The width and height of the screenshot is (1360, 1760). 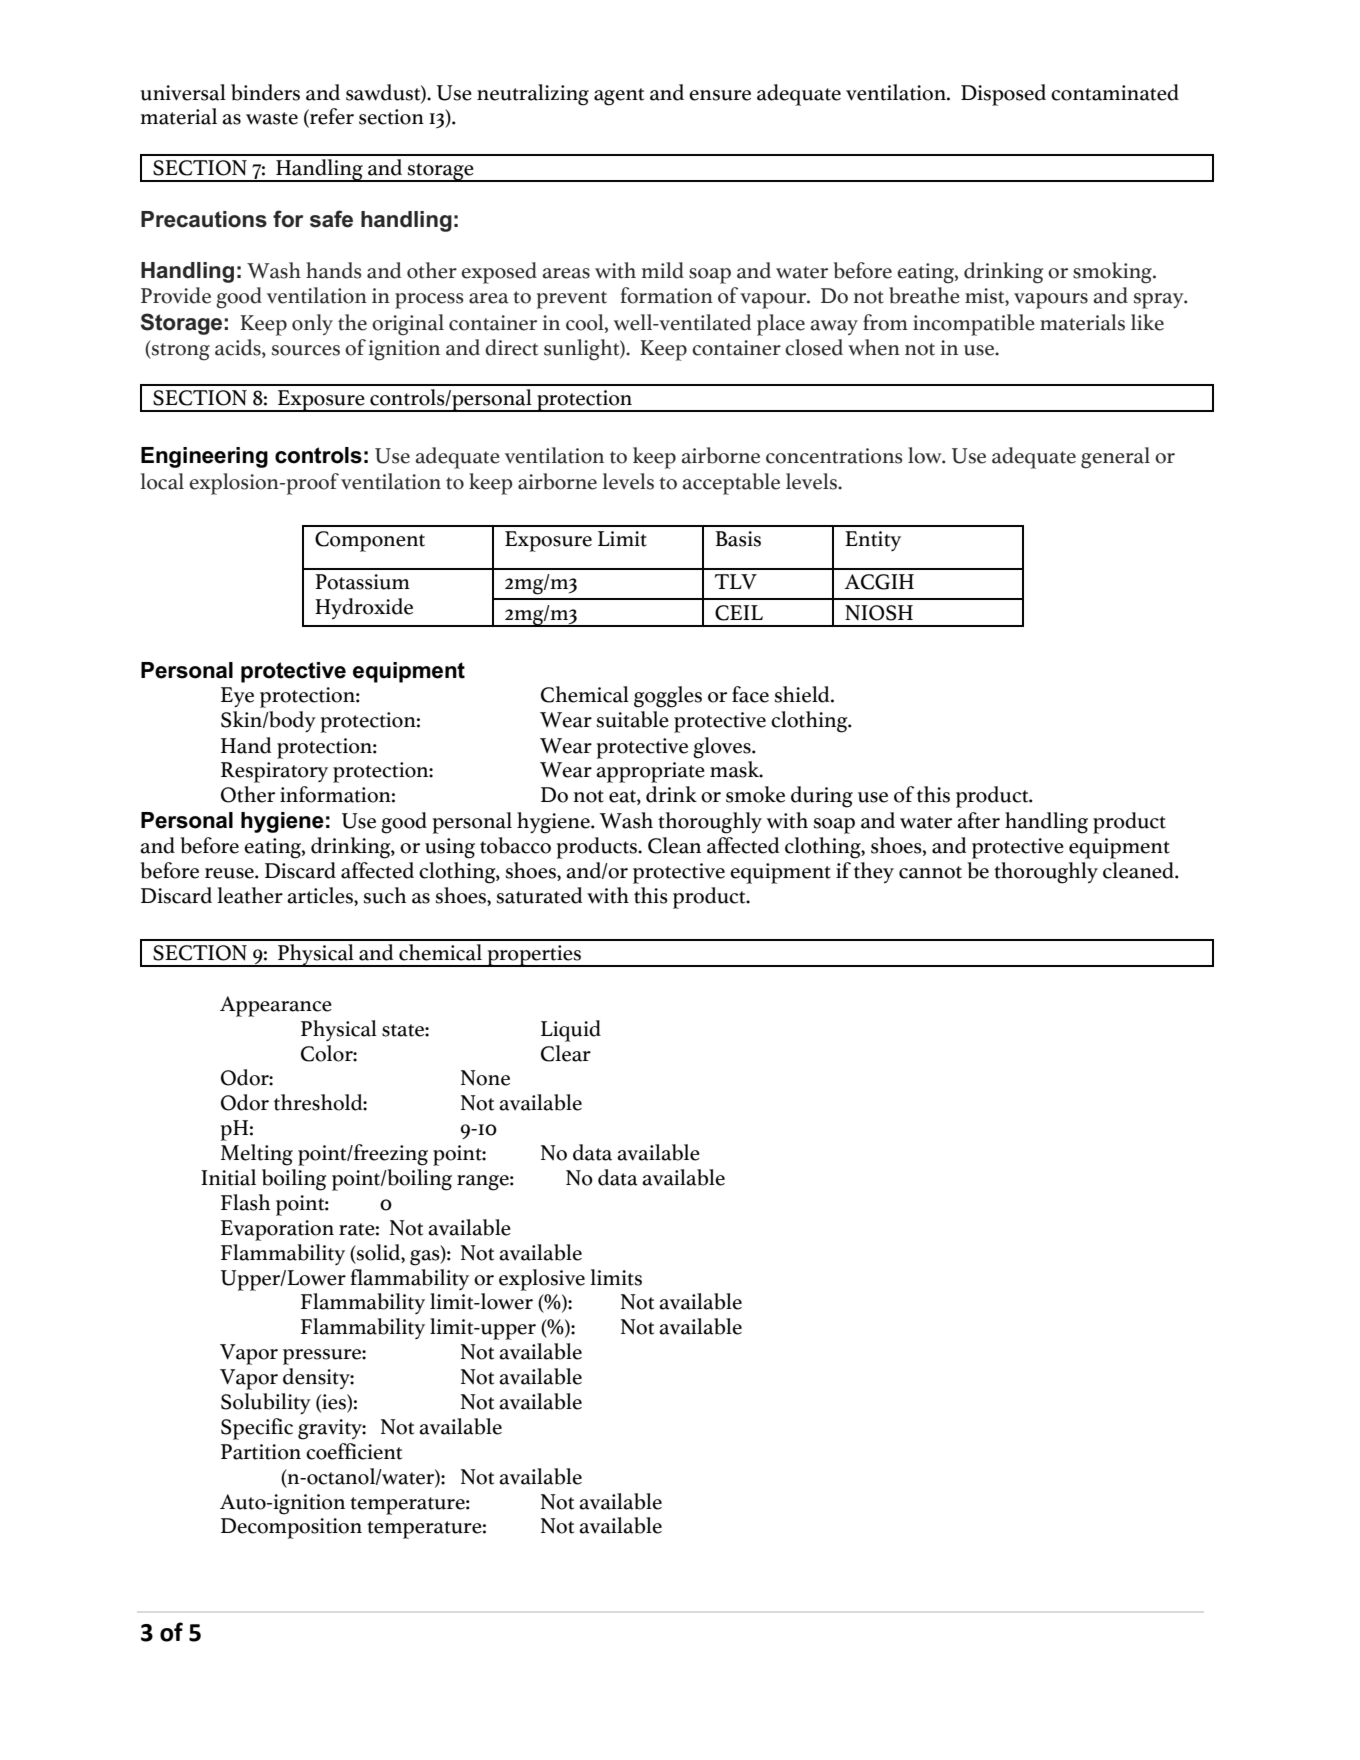 I want to click on Partition, so click(x=261, y=1452).
